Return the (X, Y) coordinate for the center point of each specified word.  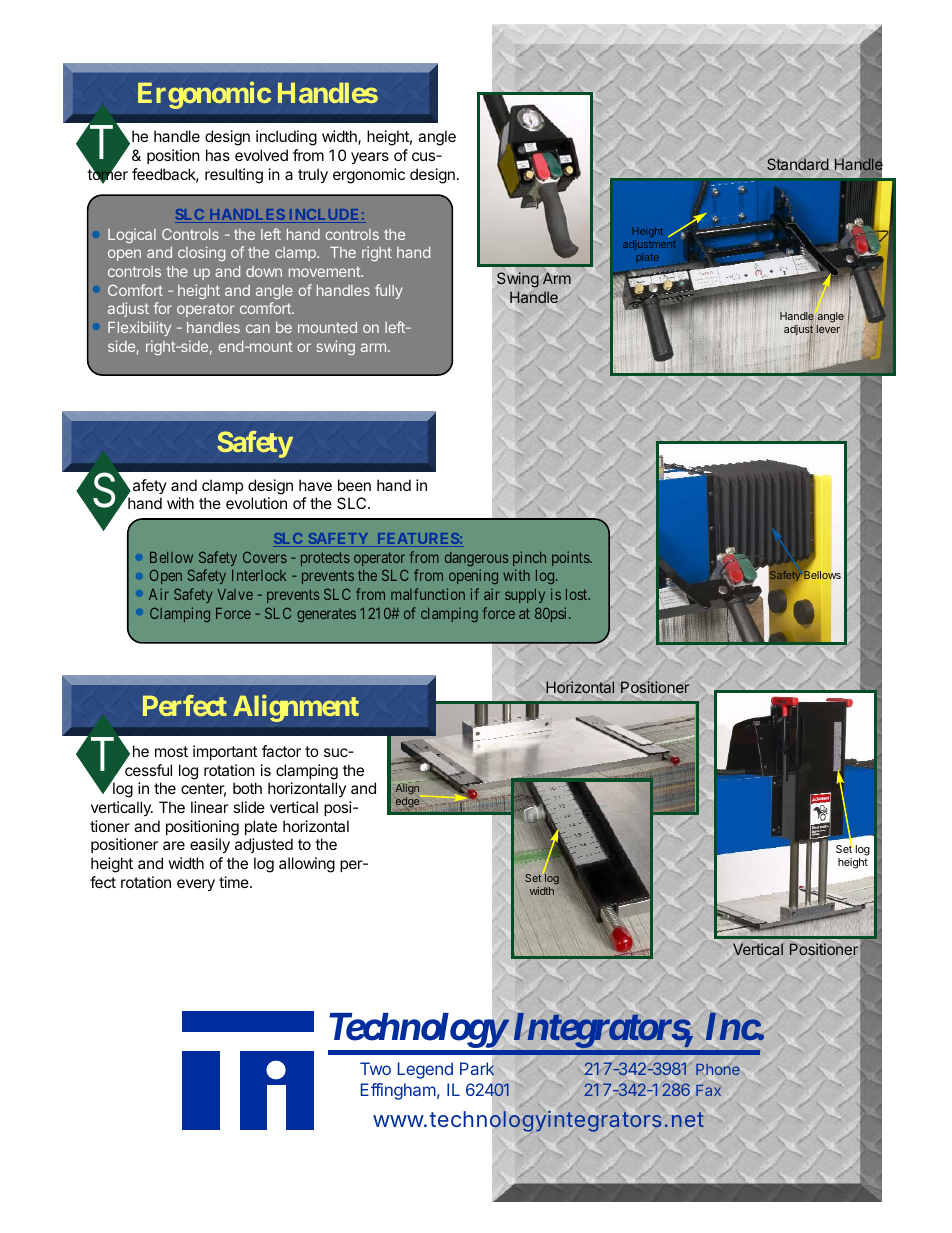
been (354, 485)
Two (375, 1068)
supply (525, 596)
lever (828, 329)
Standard (798, 164)
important (225, 752)
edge (407, 803)
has (218, 155)
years (370, 158)
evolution (256, 503)
